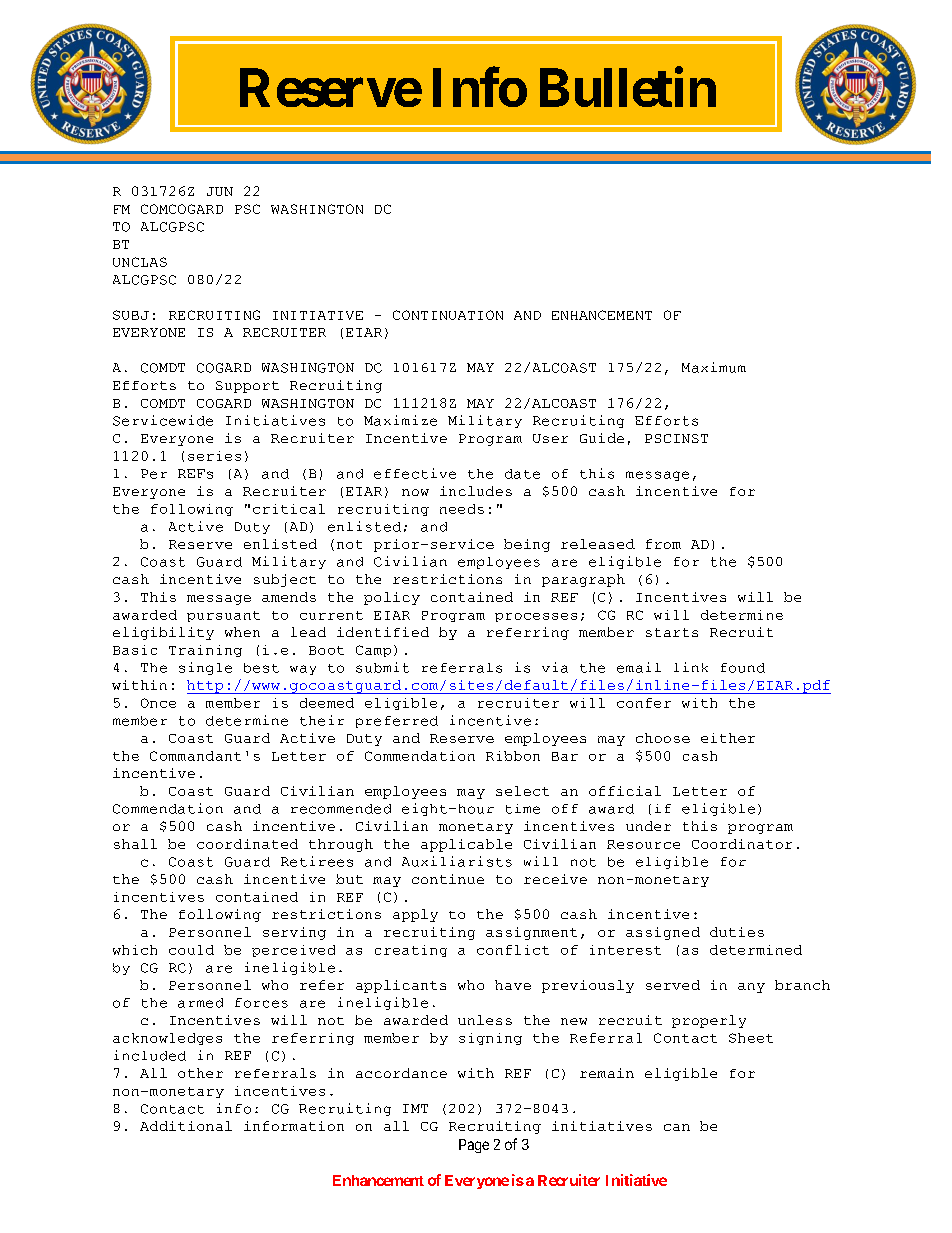 Image resolution: width=952 pixels, height=1233 pixels. Describe the element at coordinates (628, 87) in the screenshot. I see `Bulletin` at that location.
